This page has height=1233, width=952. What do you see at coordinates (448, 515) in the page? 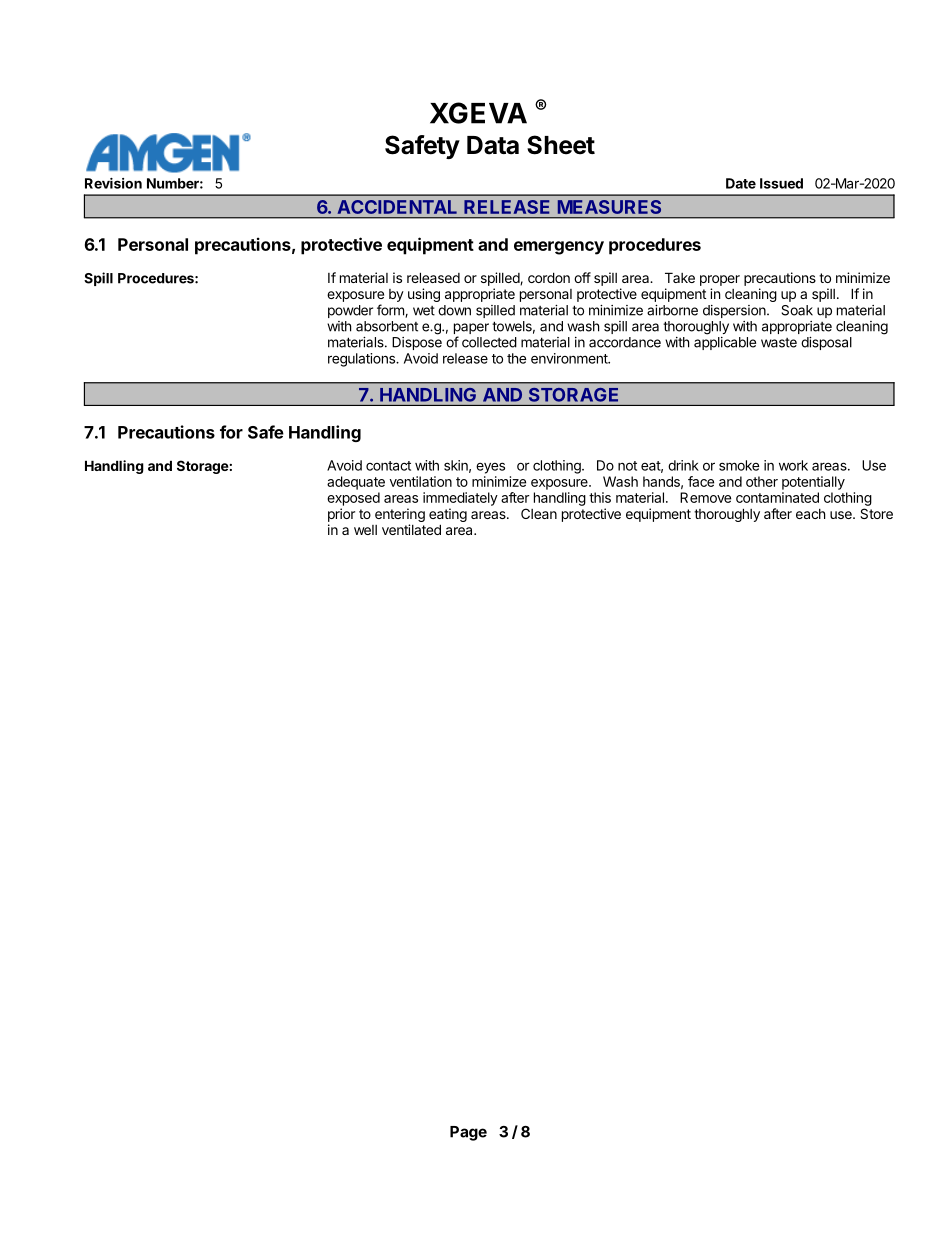
I see `eating` at bounding box center [448, 515].
